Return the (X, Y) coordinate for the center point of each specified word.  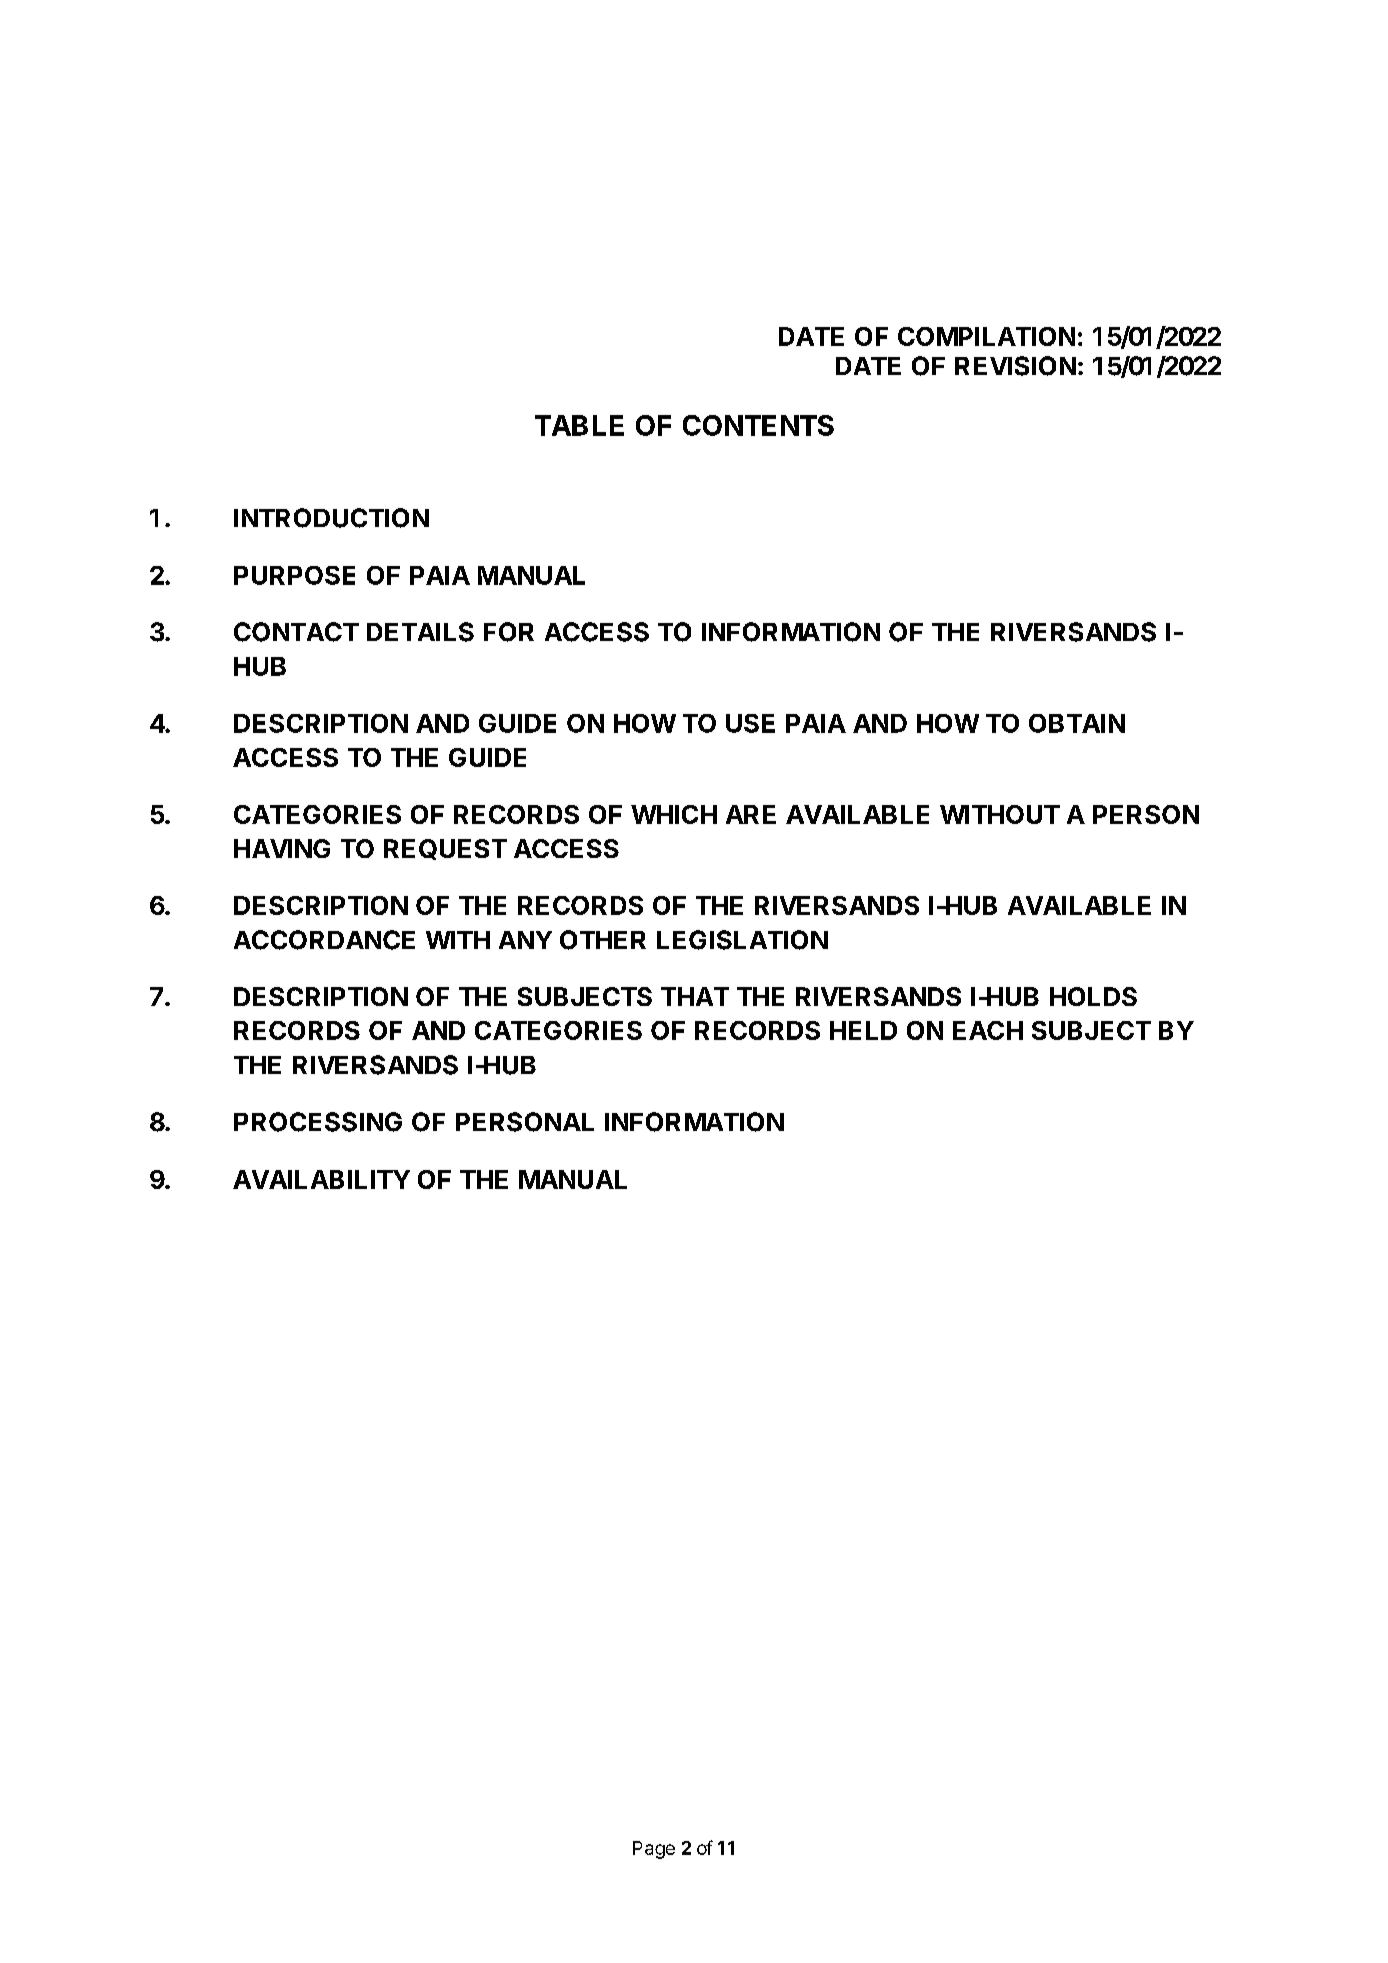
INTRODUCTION (331, 518)
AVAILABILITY (321, 1179)
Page (654, 1850)
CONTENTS (758, 425)
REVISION (1015, 366)
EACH (988, 1030)
